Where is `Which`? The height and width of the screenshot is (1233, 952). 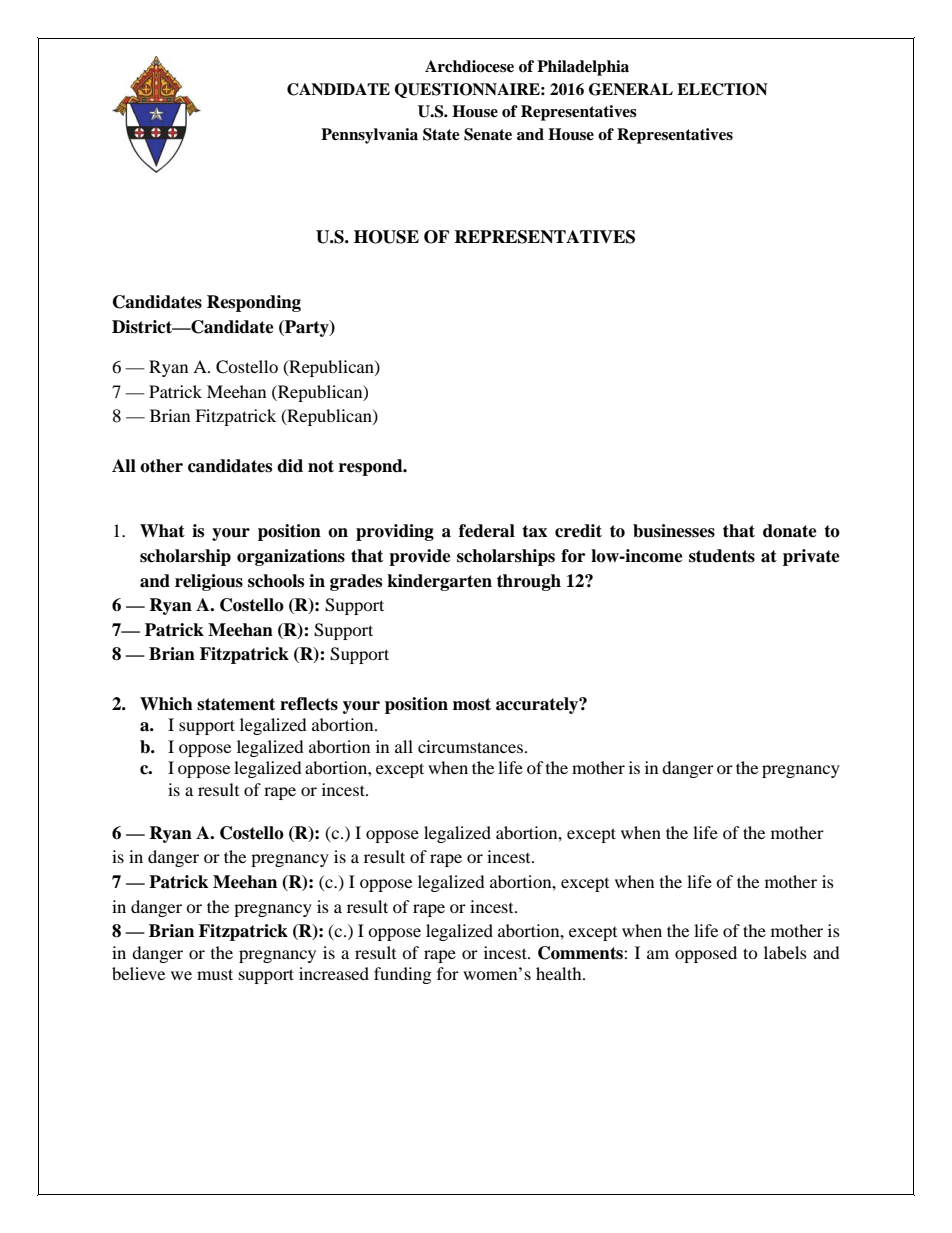
Which is located at coordinates (166, 704).
